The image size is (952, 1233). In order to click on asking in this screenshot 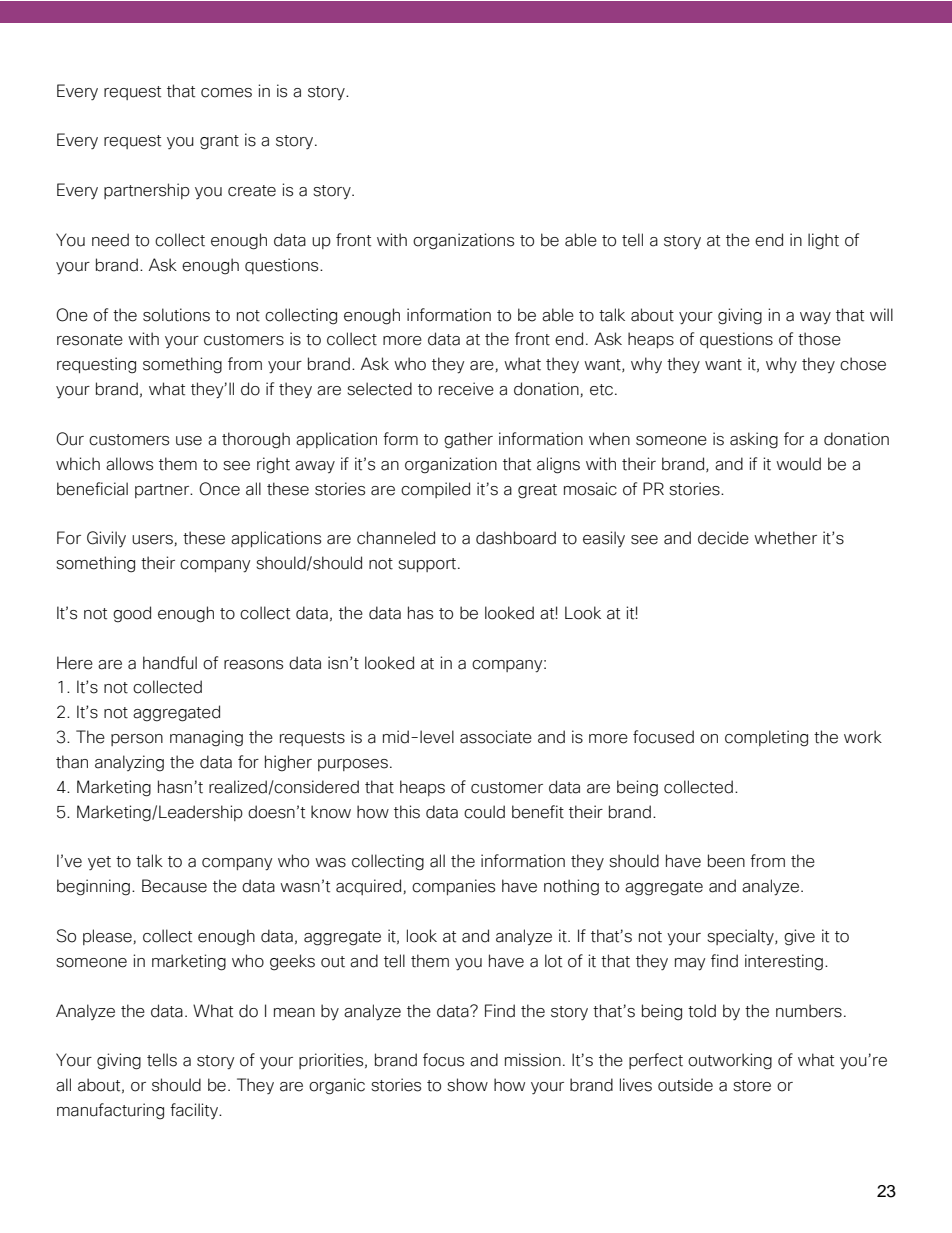, I will do `click(754, 440)`.
